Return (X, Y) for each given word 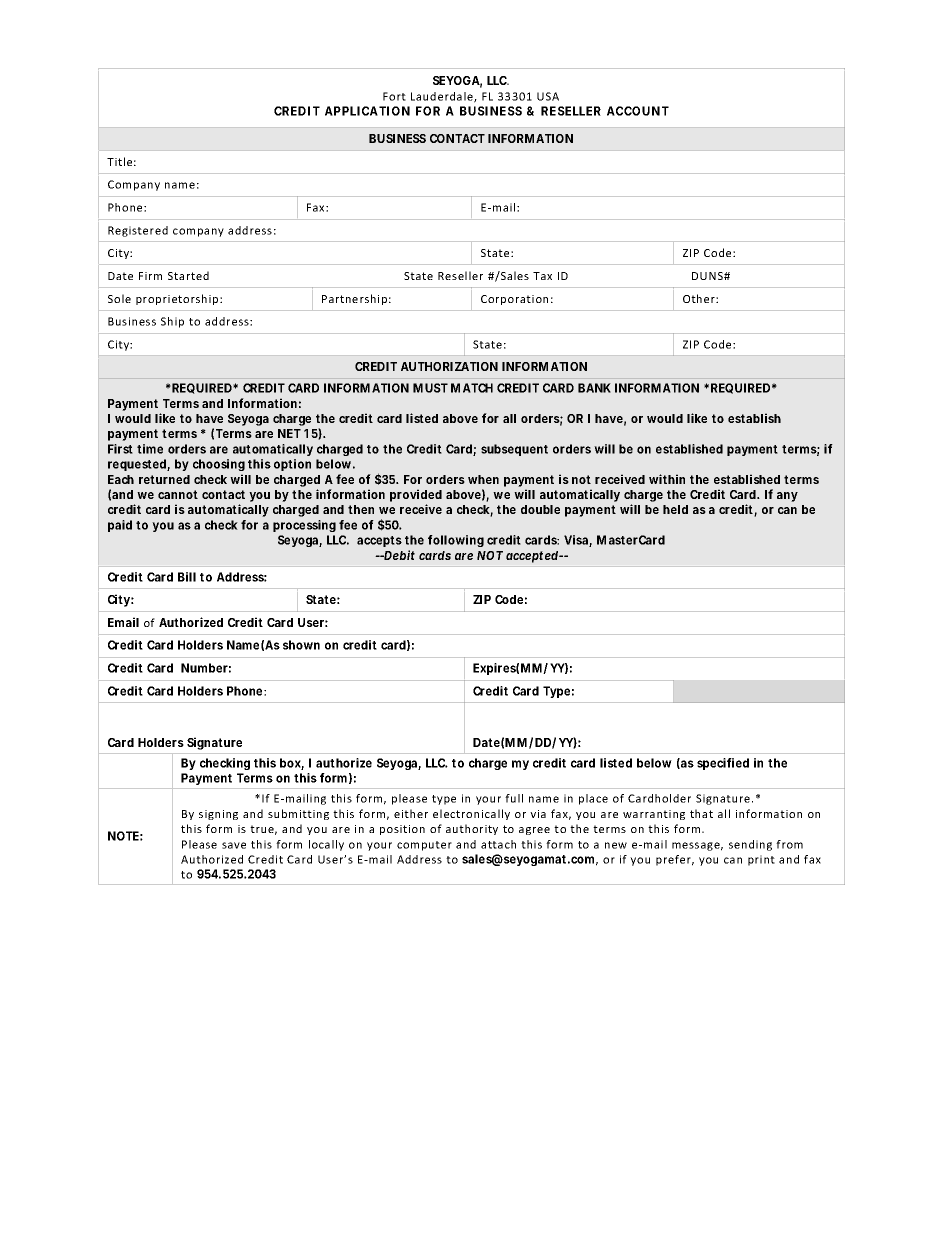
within (667, 479)
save (234, 845)
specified (723, 764)
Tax (542, 276)
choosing (219, 465)
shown (301, 645)
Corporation (514, 300)
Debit (399, 555)
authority (472, 829)
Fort (394, 96)
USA (548, 96)
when (483, 479)
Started (188, 275)
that (701, 813)
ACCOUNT (638, 111)
